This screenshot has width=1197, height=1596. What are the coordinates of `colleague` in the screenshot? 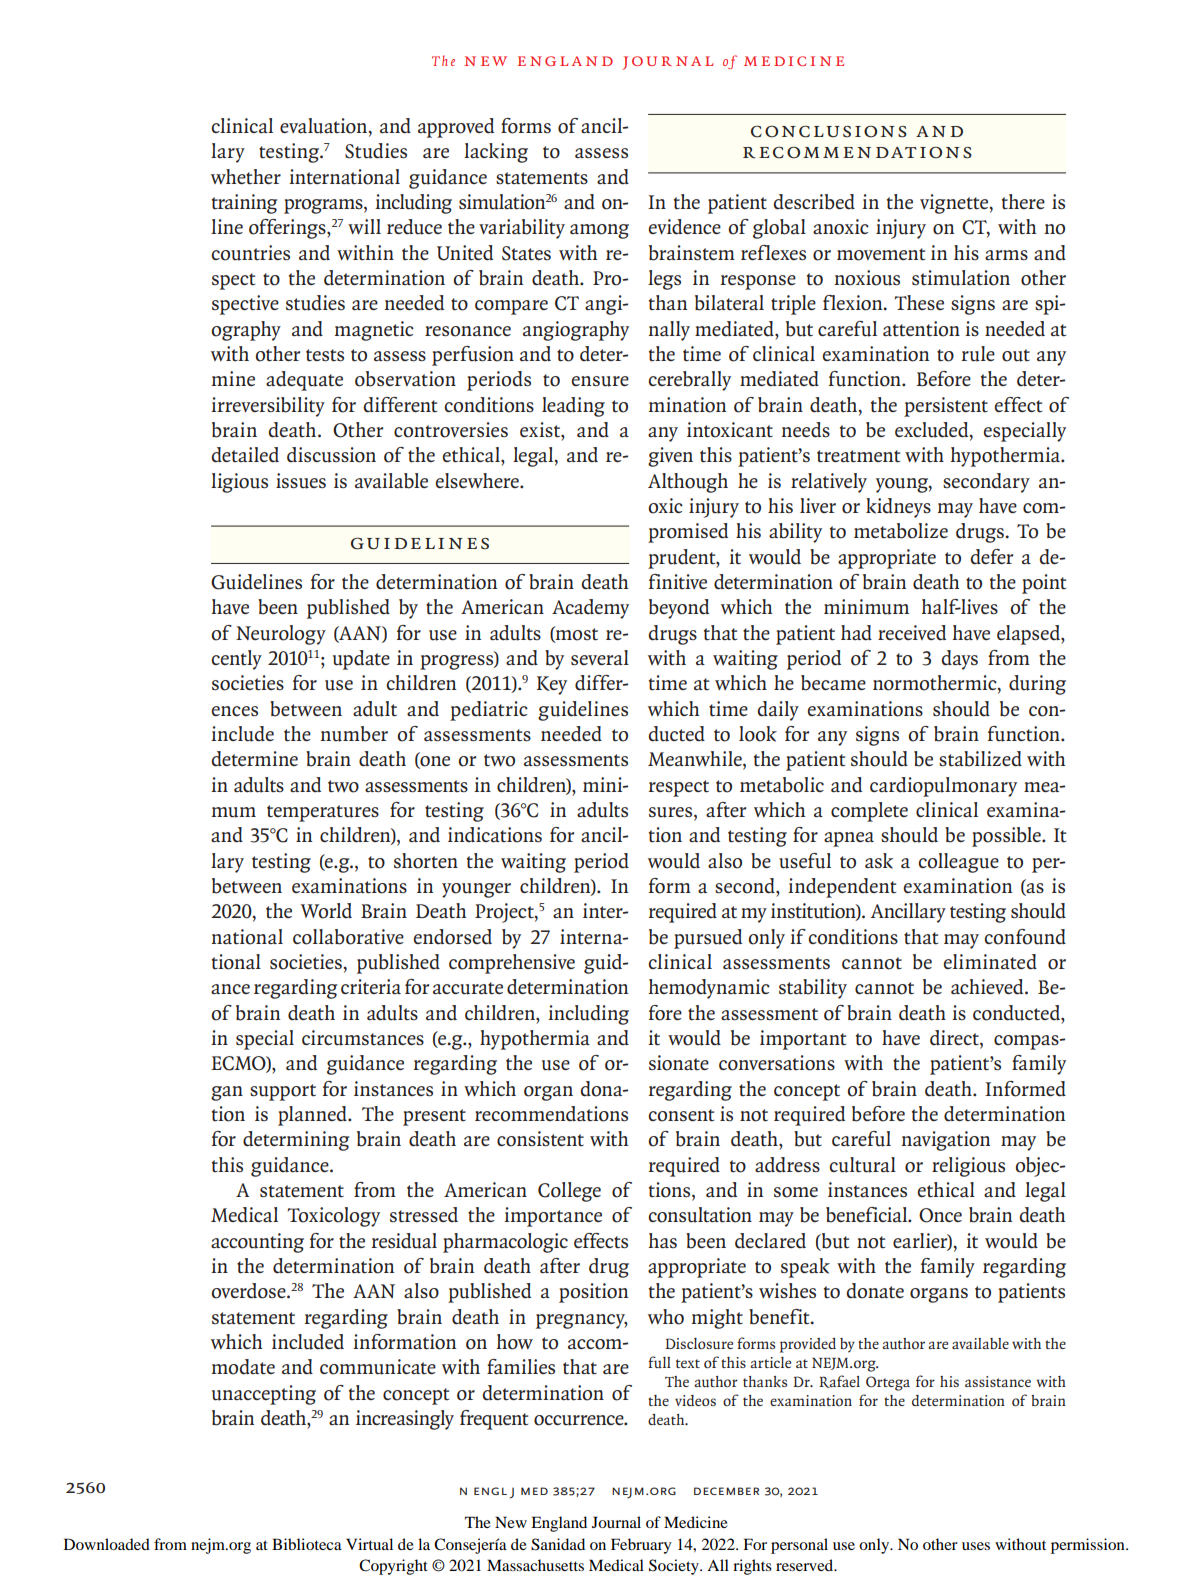 It's located at (958, 863).
